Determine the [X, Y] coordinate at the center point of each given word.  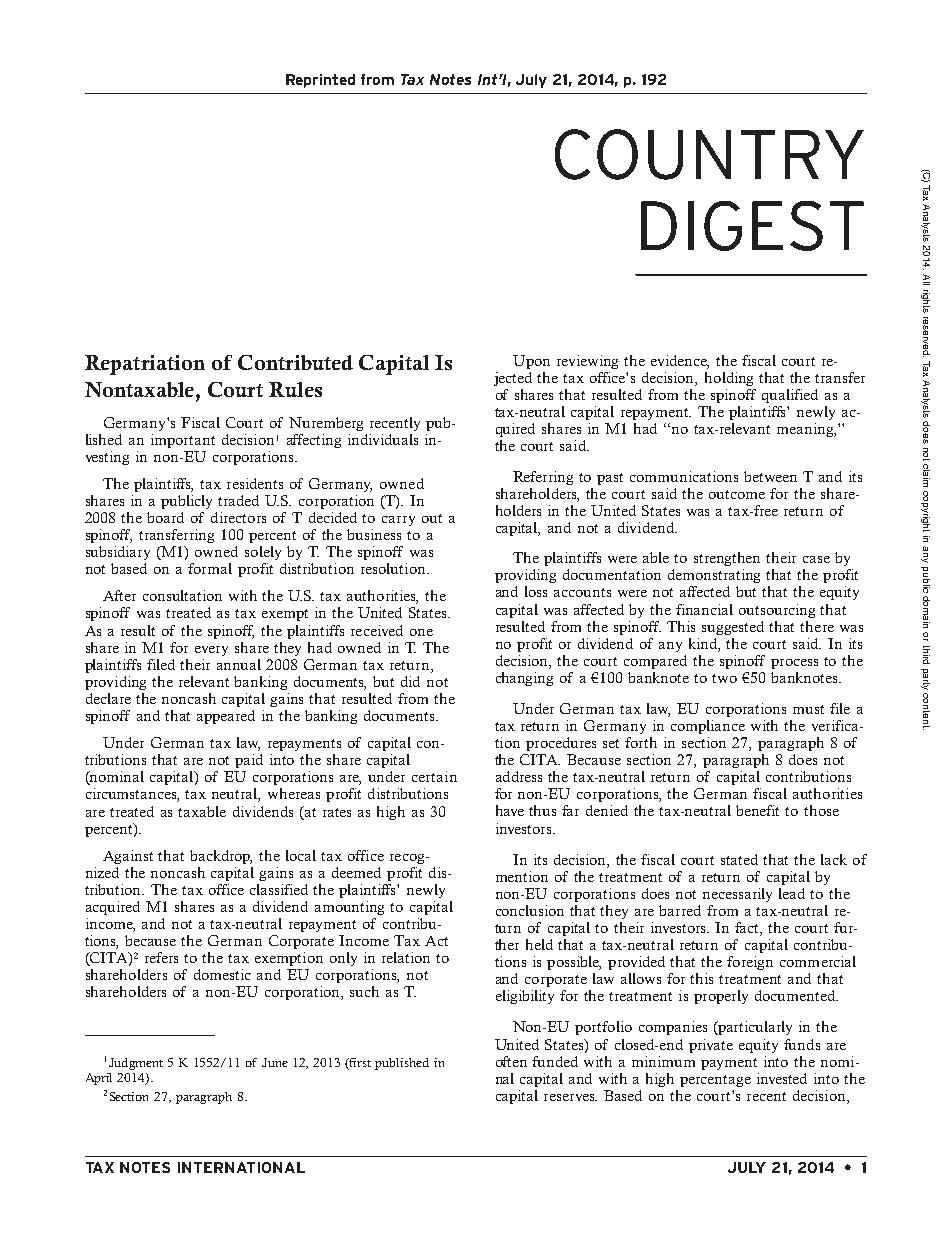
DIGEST [752, 226]
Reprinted [320, 81]
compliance [708, 727]
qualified [790, 396]
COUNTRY [709, 154]
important [183, 441]
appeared [226, 717]
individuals [383, 439]
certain [434, 776]
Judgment [136, 1064]
